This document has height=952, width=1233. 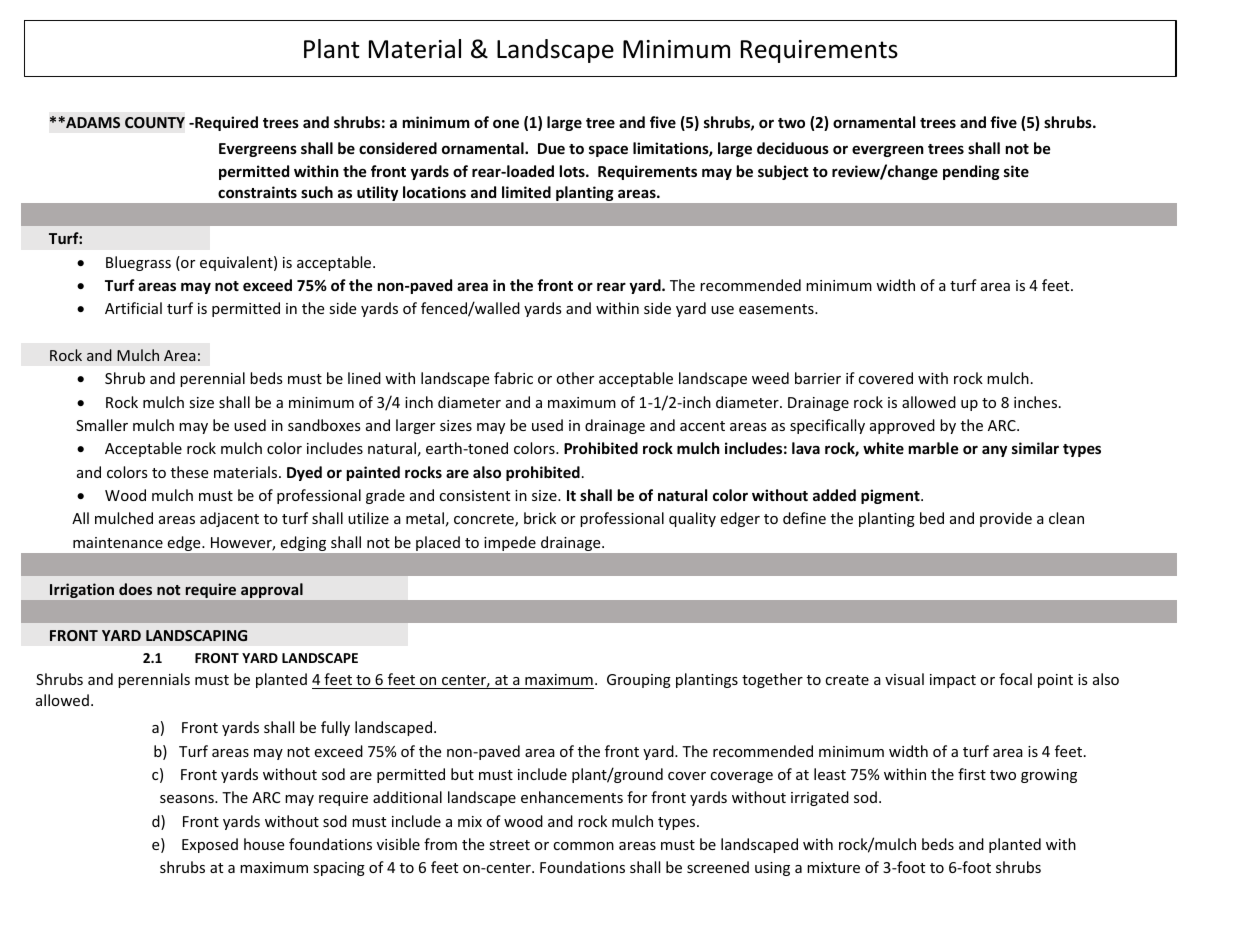 I want to click on other, so click(x=575, y=378).
